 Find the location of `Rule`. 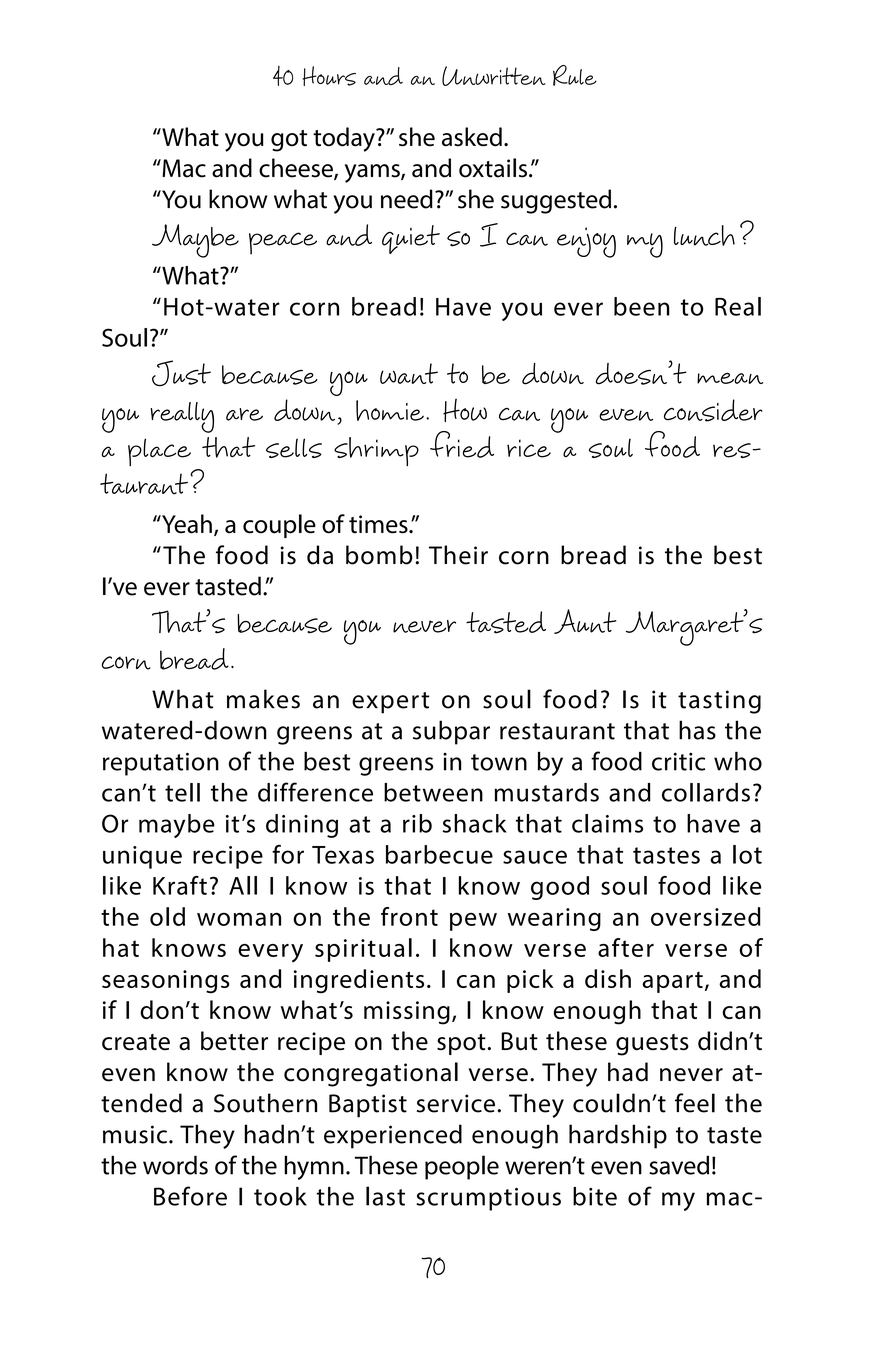

Rule is located at coordinates (575, 75).
